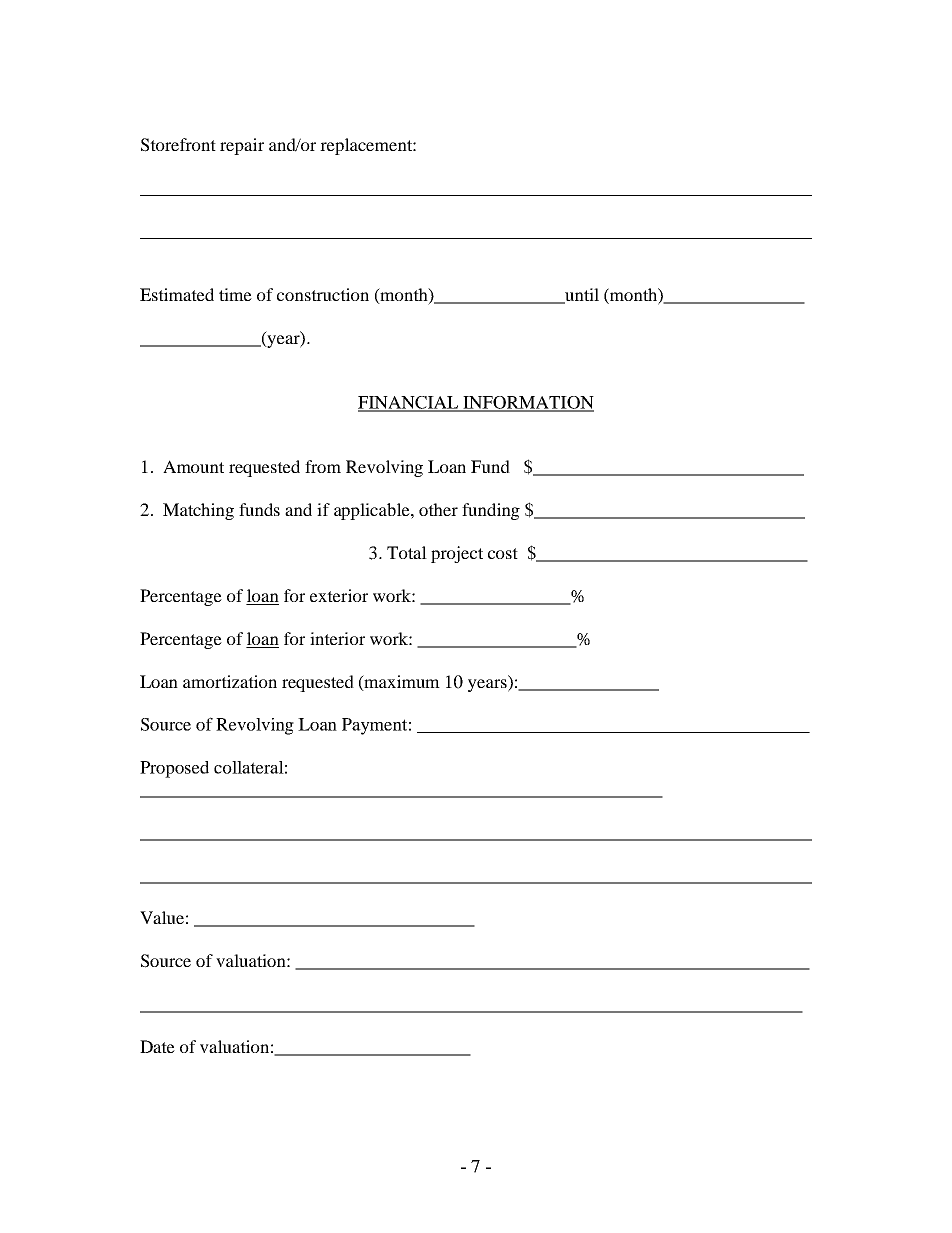 This document has width=952, height=1233. Describe the element at coordinates (230, 681) in the document. I see `amortization` at that location.
